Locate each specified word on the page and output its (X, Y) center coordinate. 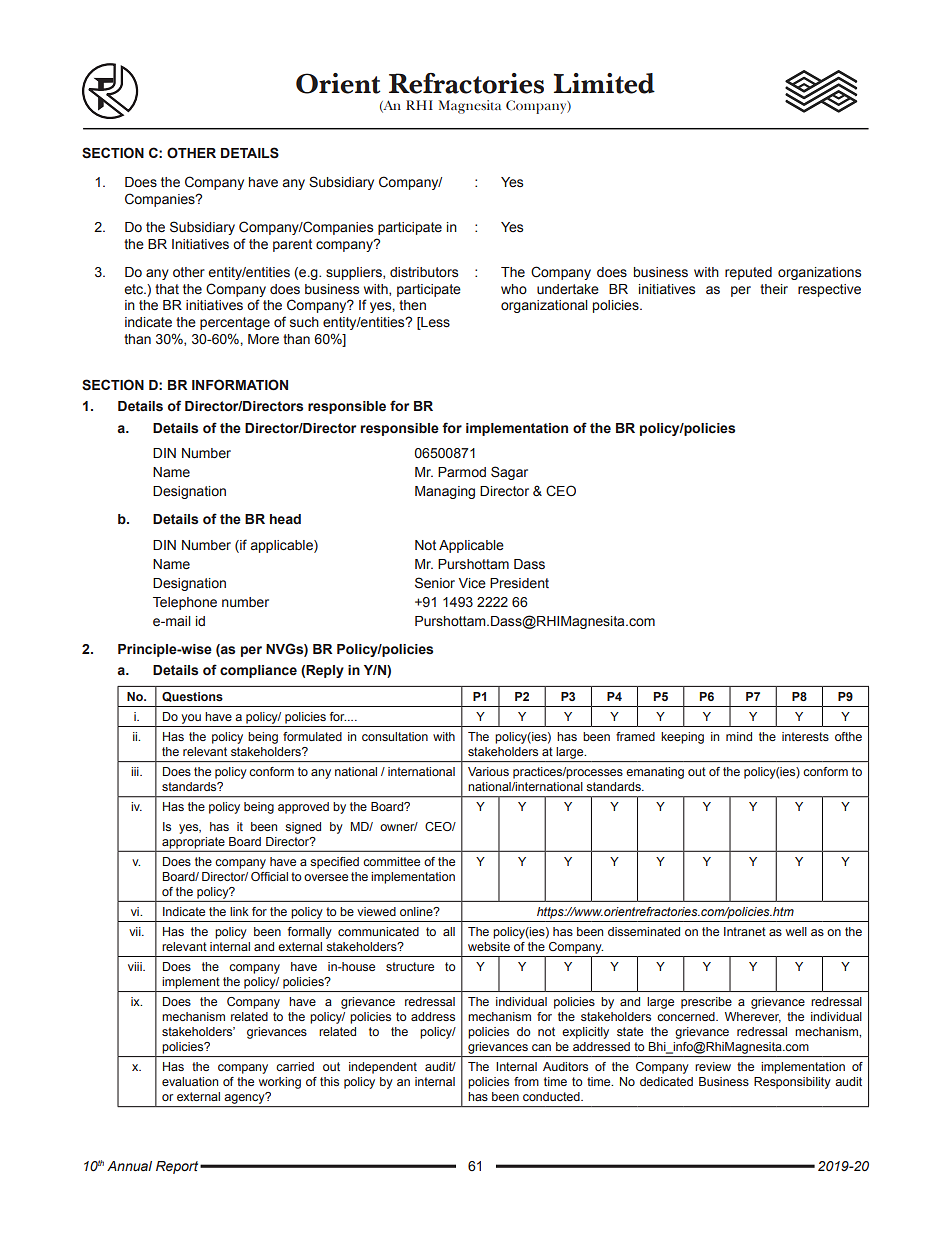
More (263, 339)
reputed (748, 273)
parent (292, 245)
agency (246, 1098)
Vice (472, 583)
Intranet (745, 931)
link (239, 911)
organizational (544, 306)
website (489, 946)
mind (739, 736)
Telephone (185, 603)
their (774, 289)
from (526, 1081)
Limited (604, 83)
